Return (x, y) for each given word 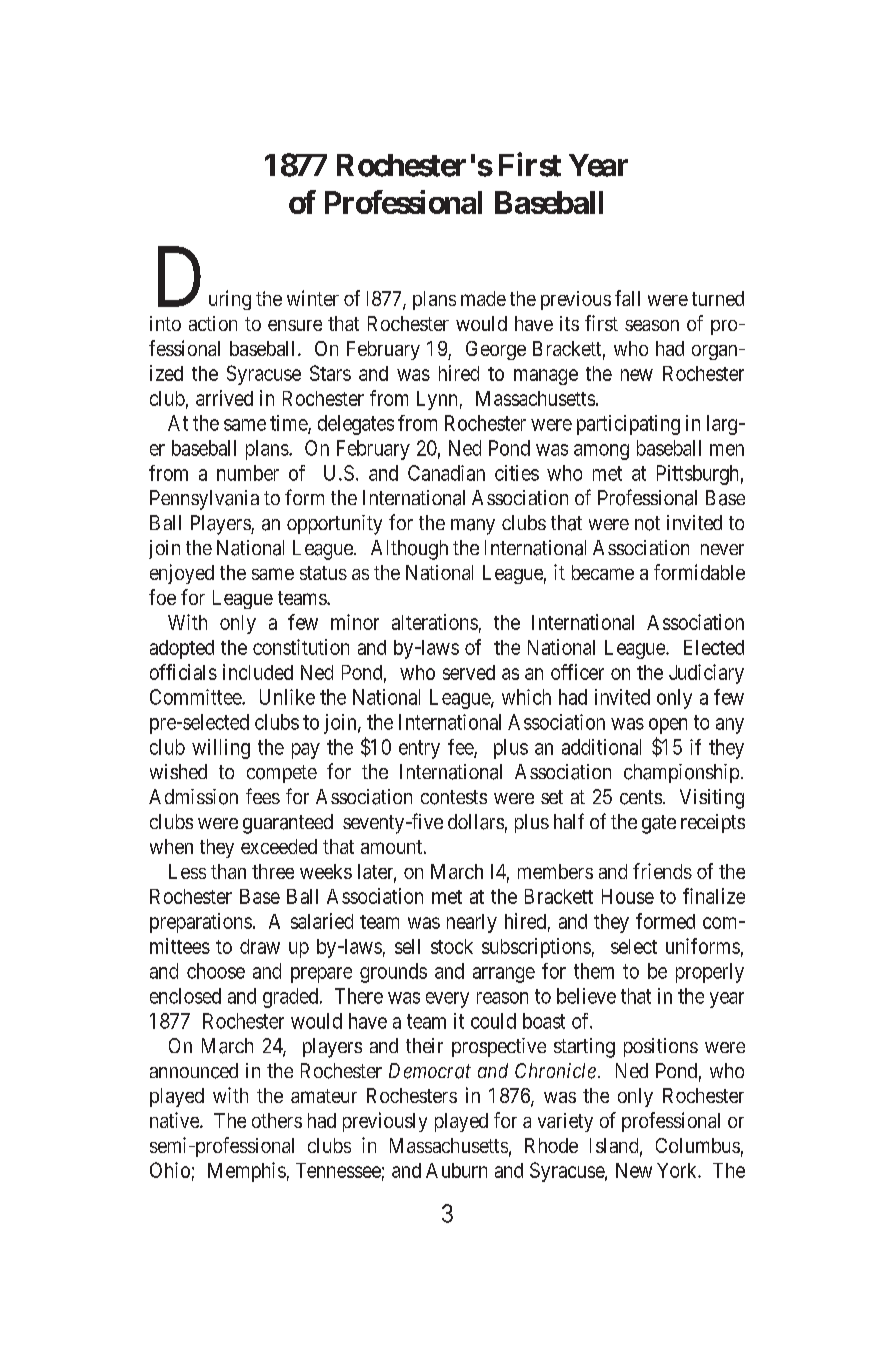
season (652, 325)
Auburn (456, 1170)
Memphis (247, 1172)
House (628, 896)
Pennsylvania (204, 500)
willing (221, 749)
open (668, 726)
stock (452, 946)
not (647, 523)
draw (260, 946)
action (213, 323)
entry (419, 749)
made (483, 298)
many (473, 527)
